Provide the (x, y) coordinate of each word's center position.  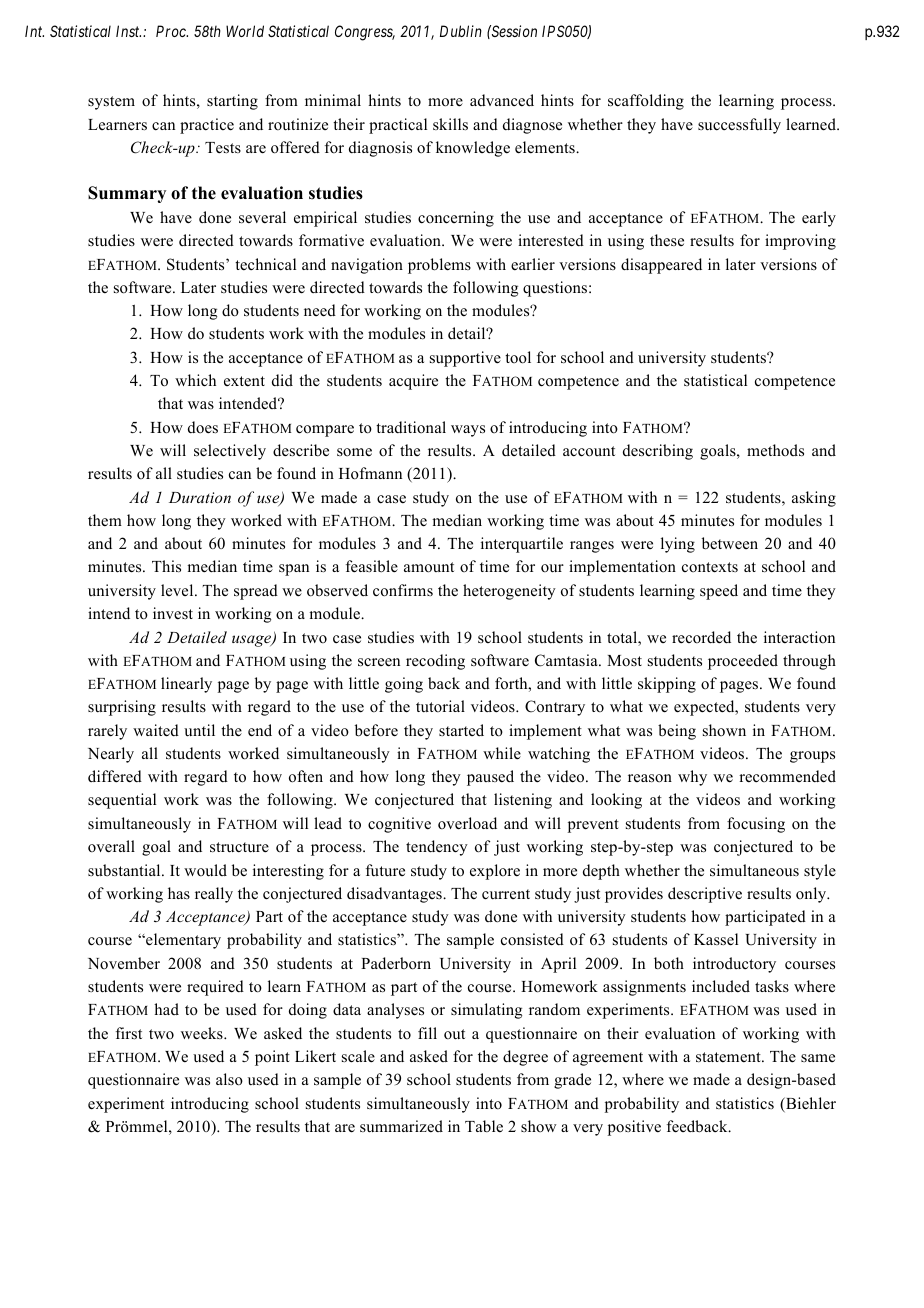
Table (484, 1126)
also (229, 1079)
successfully (739, 126)
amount (429, 567)
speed (719, 592)
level (178, 590)
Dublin (461, 31)
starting (232, 102)
